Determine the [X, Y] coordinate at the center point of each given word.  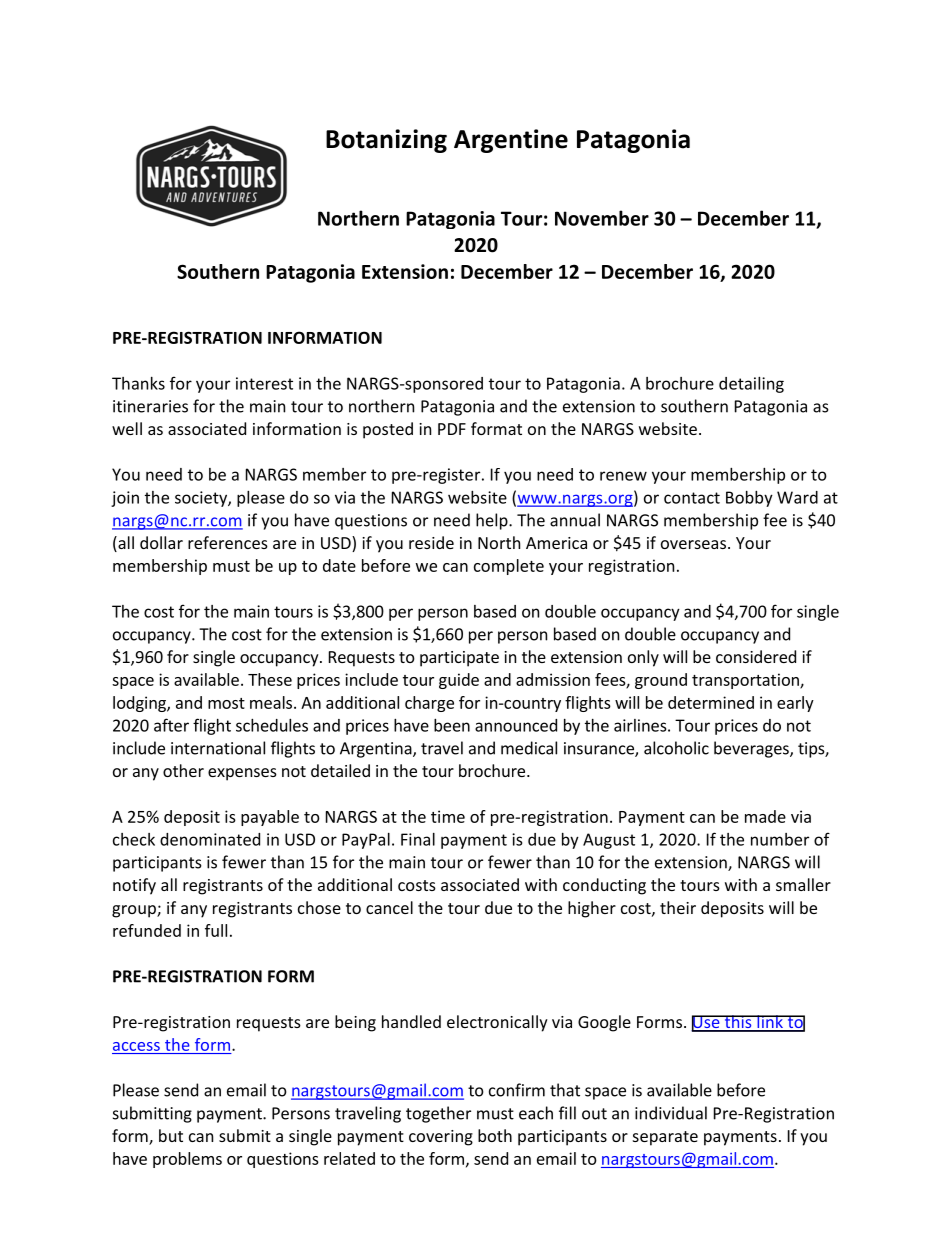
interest [264, 383]
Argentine [511, 141]
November [602, 218]
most [226, 703]
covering [441, 1138]
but [171, 1135]
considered [756, 656]
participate [459, 659]
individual [671, 1113]
